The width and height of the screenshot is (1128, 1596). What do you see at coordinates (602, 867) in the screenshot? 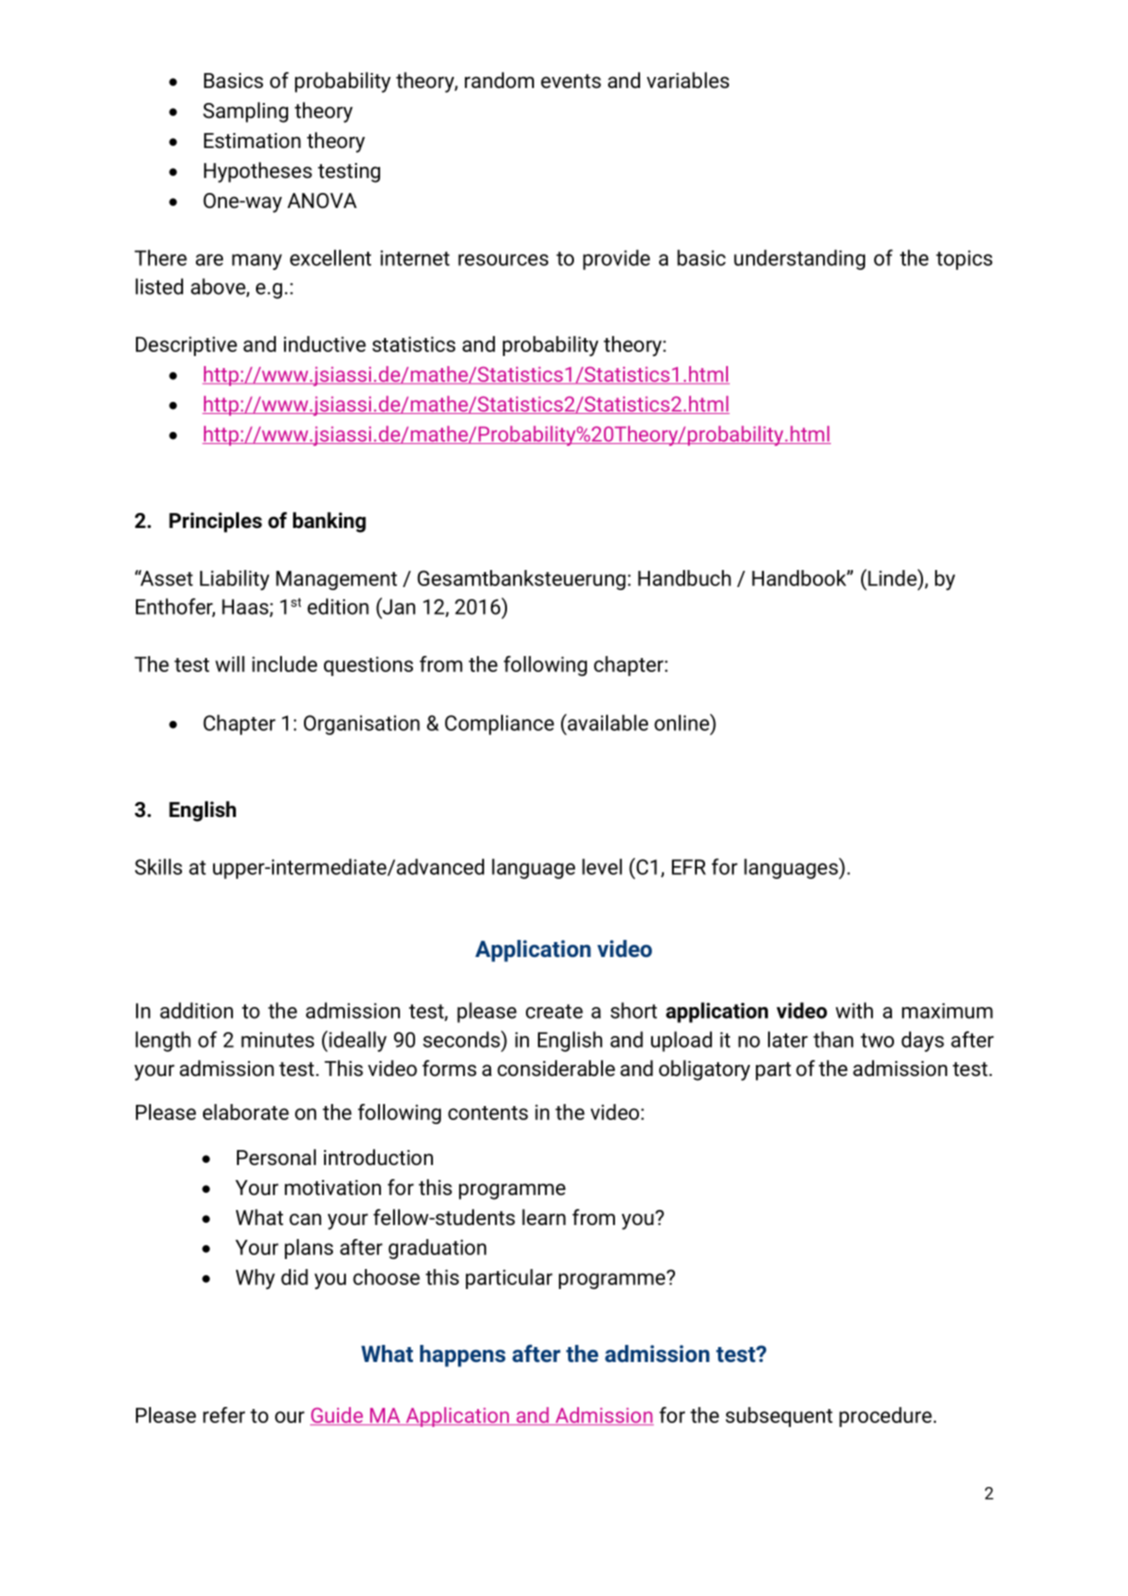
I see `level` at bounding box center [602, 867].
